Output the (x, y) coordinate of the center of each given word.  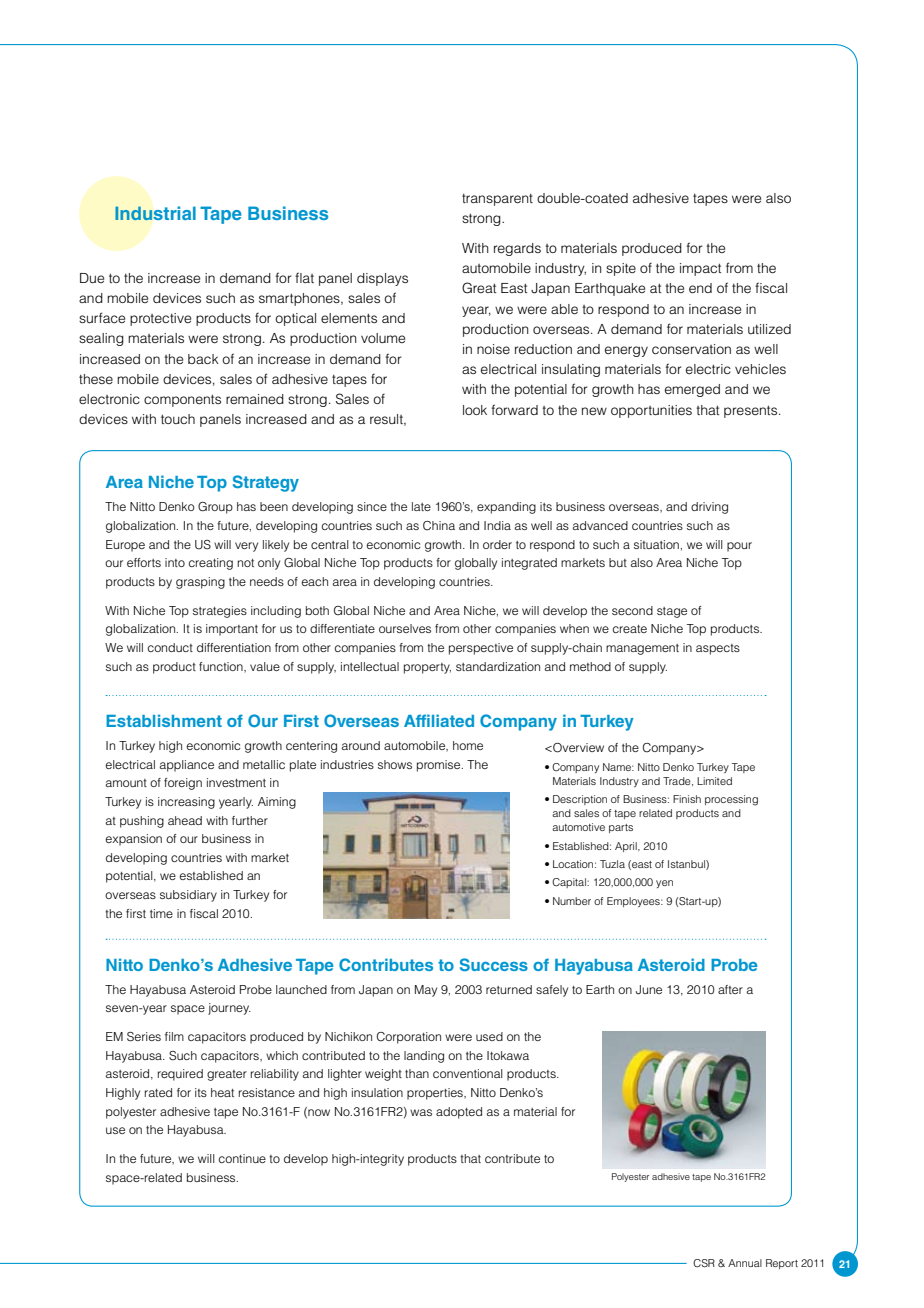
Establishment (164, 720)
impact (700, 269)
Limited (714, 781)
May (426, 991)
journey (229, 1009)
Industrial (155, 213)
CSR (704, 1263)
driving (709, 508)
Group (215, 508)
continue (242, 1158)
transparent (497, 200)
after (730, 989)
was (421, 1112)
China (439, 526)
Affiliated (439, 720)
